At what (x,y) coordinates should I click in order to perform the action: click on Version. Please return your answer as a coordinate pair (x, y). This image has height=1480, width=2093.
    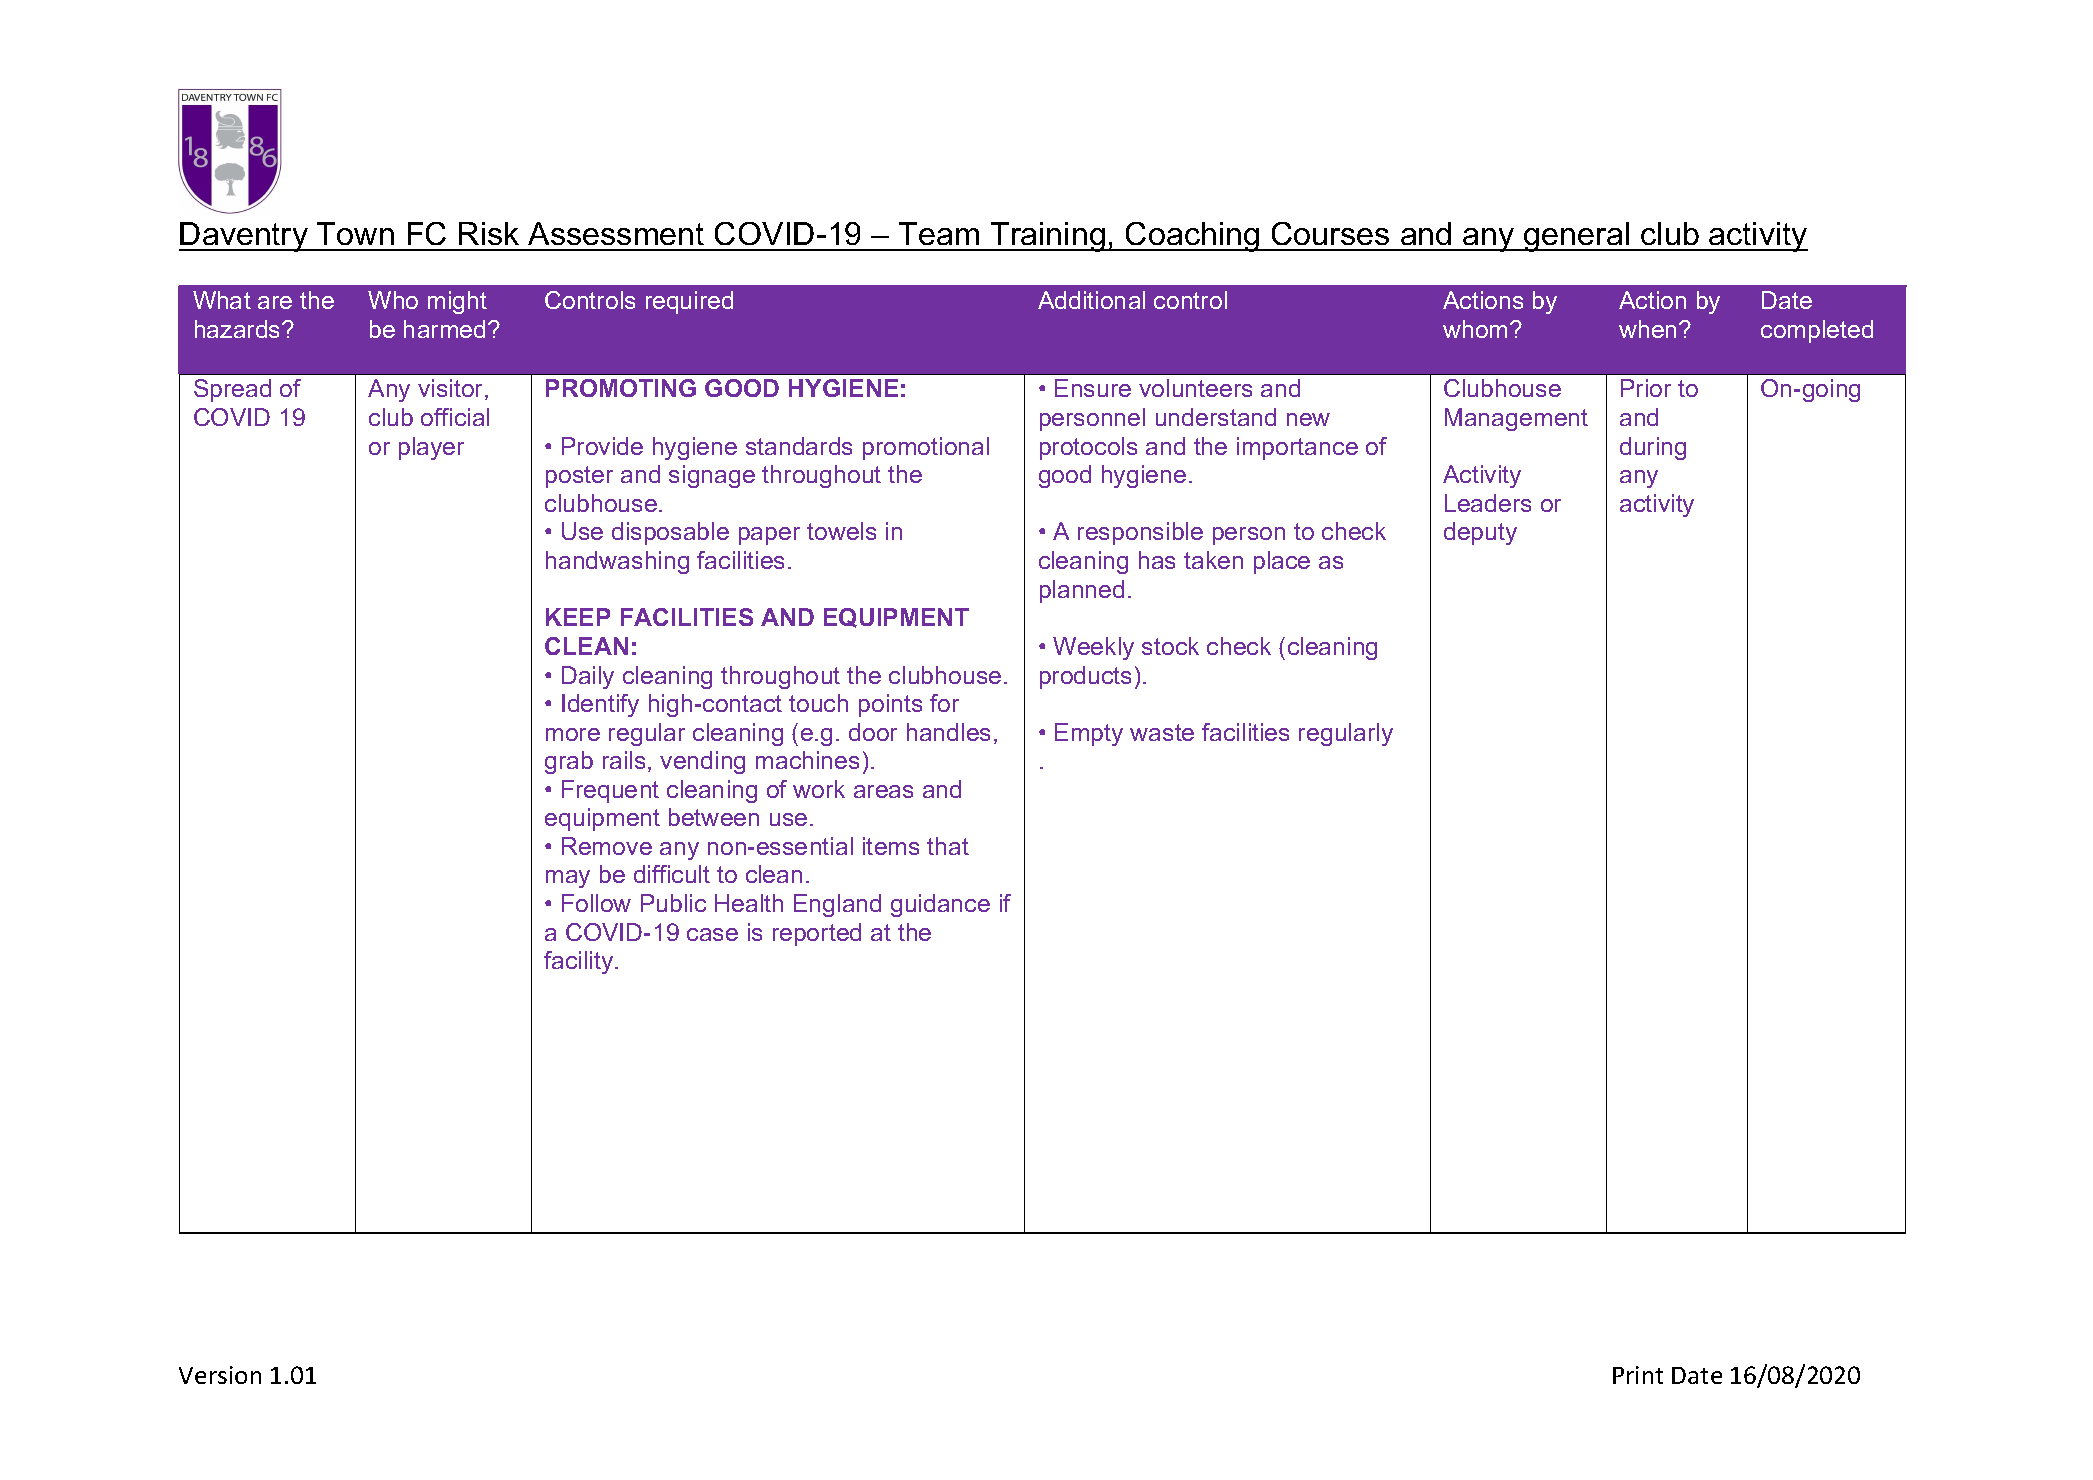
    Looking at the image, I should click on (220, 1375).
